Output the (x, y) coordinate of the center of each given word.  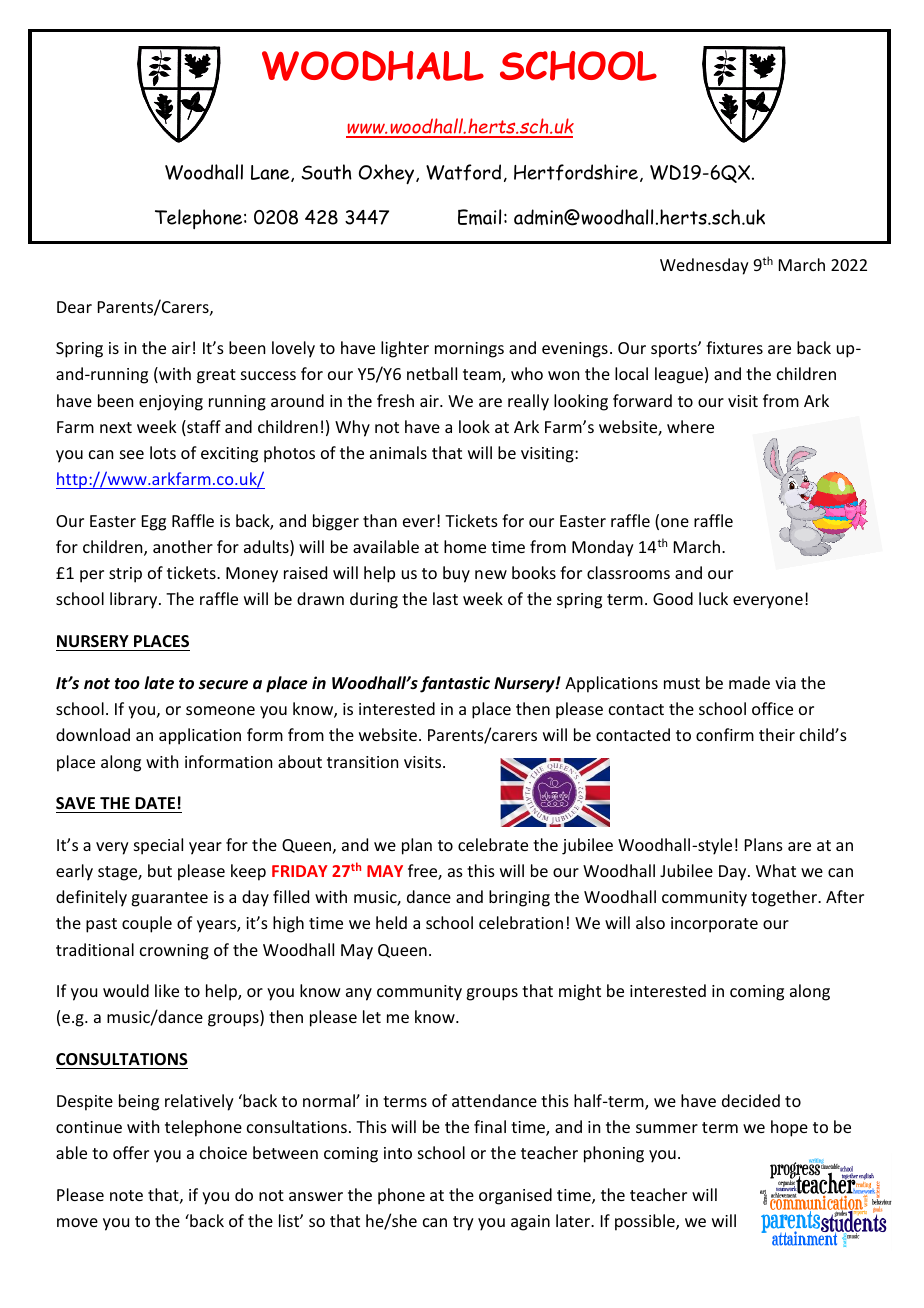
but (160, 870)
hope (789, 1128)
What (776, 870)
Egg (154, 523)
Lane (271, 173)
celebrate (493, 844)
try (463, 1223)
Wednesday (704, 266)
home (465, 546)
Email (479, 217)
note (126, 1195)
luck (713, 598)
